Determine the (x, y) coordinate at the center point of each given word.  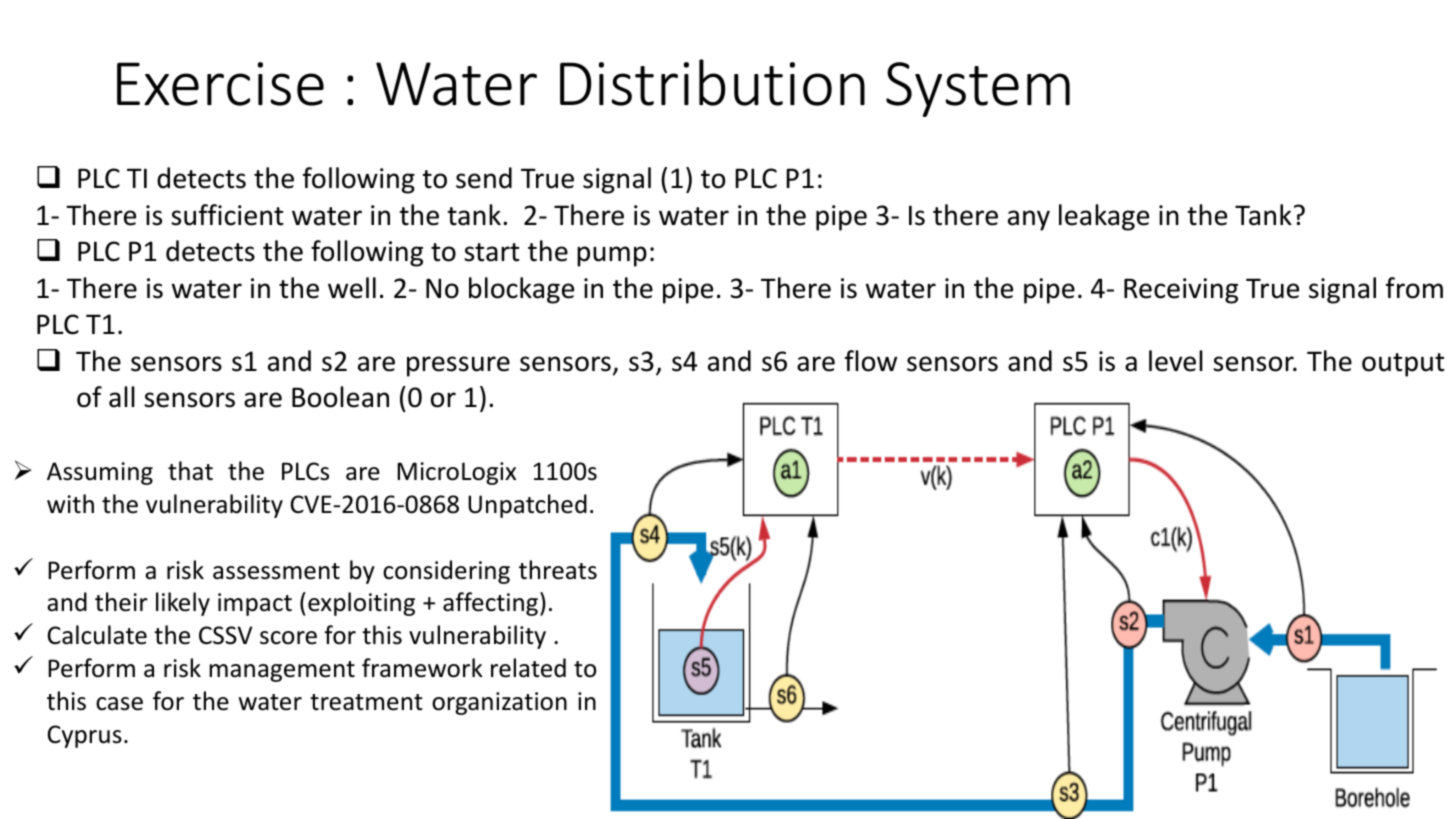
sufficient (227, 215)
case (119, 704)
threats (558, 570)
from (1414, 288)
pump (612, 256)
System (978, 89)
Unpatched (527, 506)
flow (871, 361)
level (1176, 361)
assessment (276, 571)
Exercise (220, 84)
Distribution (712, 82)
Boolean (340, 397)
